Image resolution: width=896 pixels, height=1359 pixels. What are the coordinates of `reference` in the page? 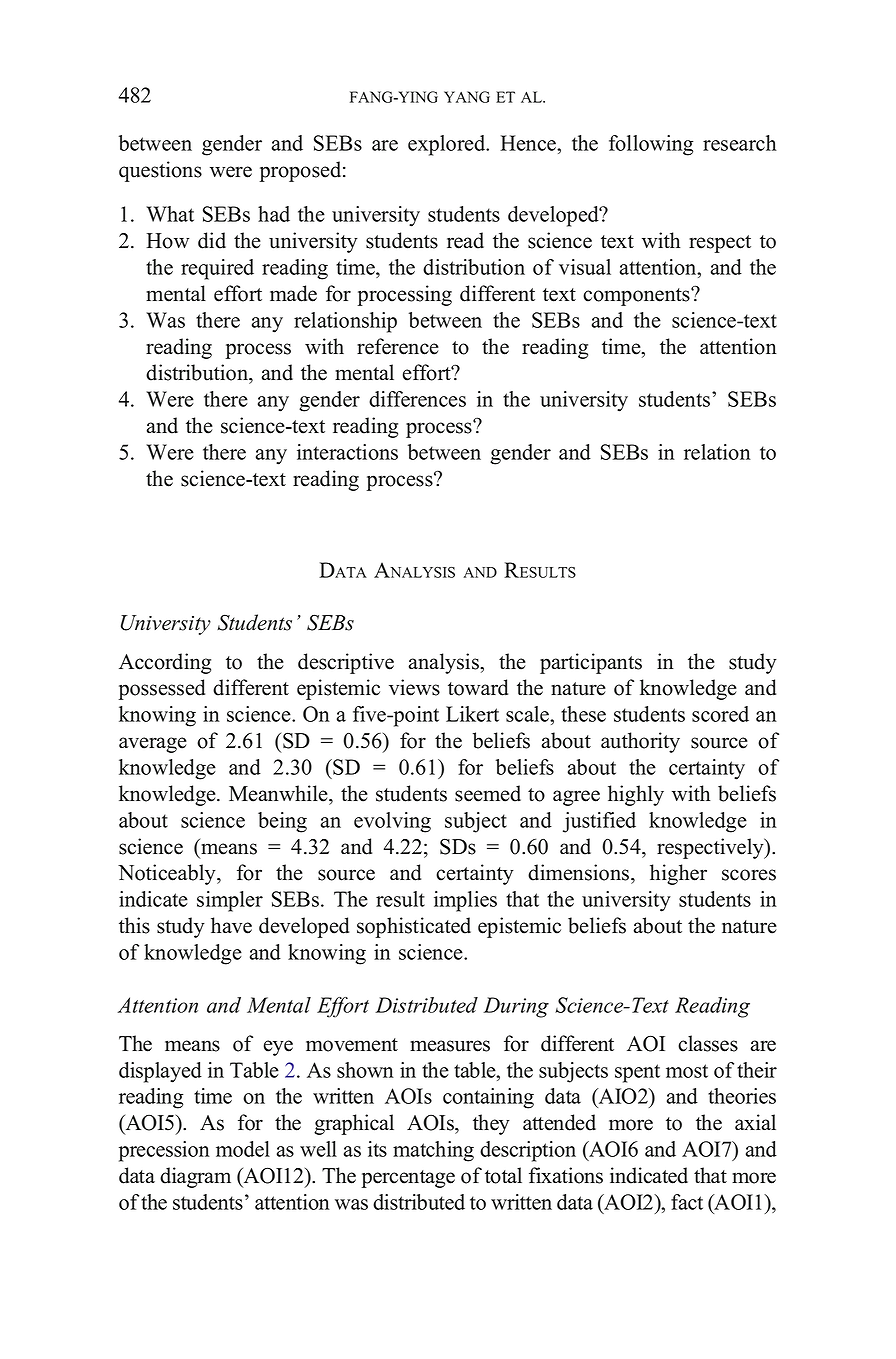 It's located at (398, 346).
